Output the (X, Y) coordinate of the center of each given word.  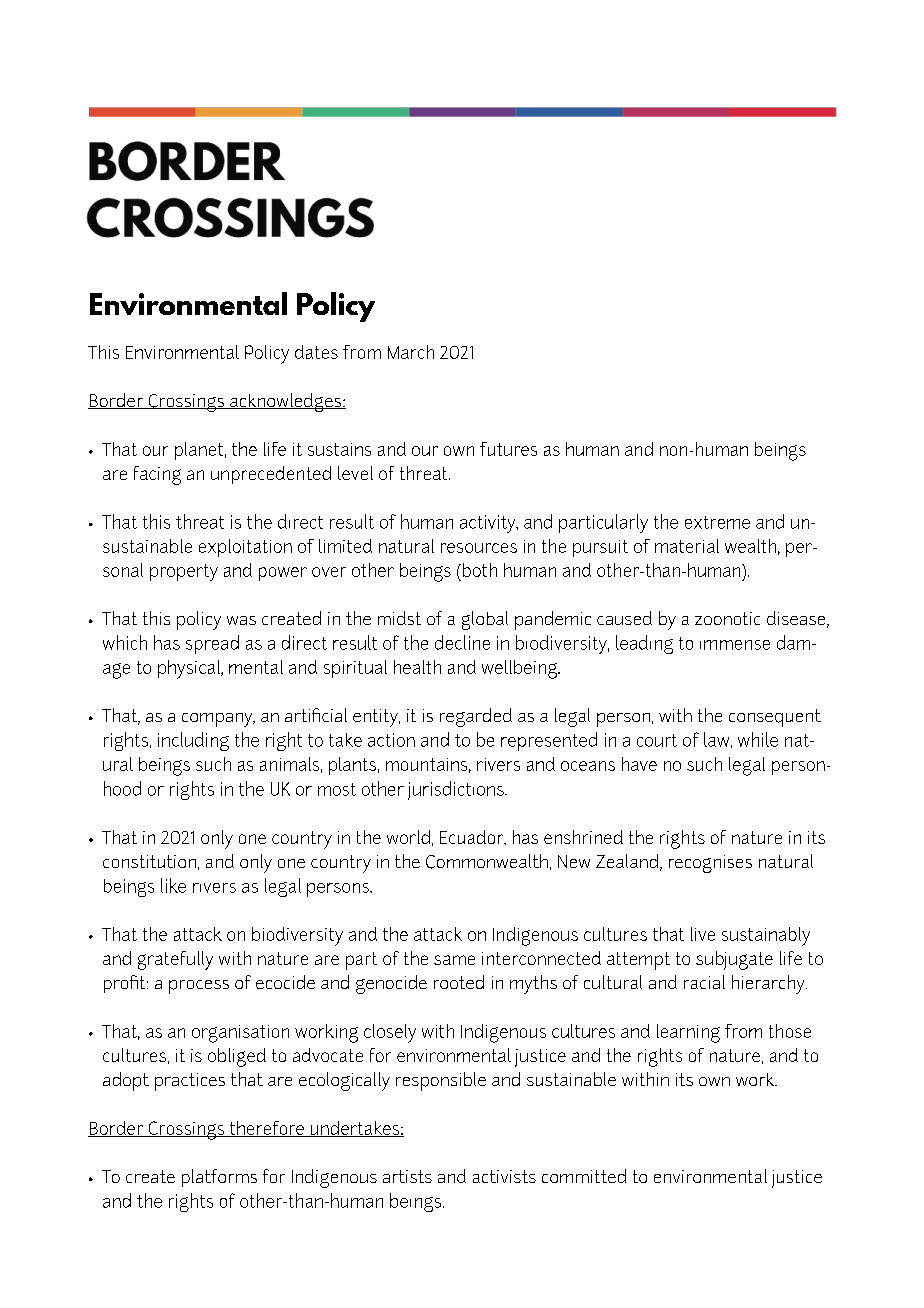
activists (504, 1176)
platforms (219, 1178)
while (758, 739)
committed (584, 1176)
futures (508, 449)
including (193, 741)
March (411, 352)
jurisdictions (457, 790)
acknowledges (286, 402)
